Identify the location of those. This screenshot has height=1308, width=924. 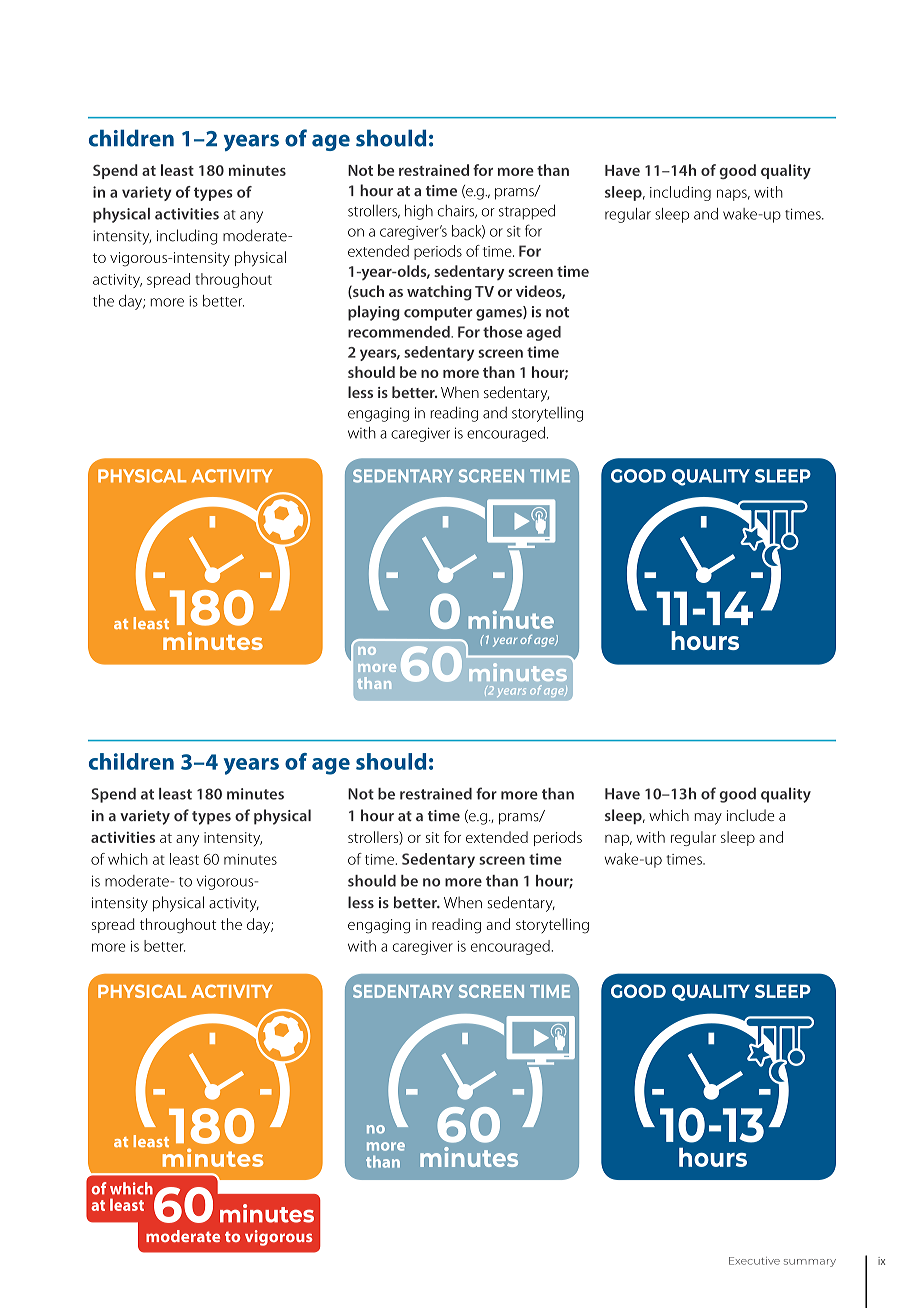
(502, 332).
